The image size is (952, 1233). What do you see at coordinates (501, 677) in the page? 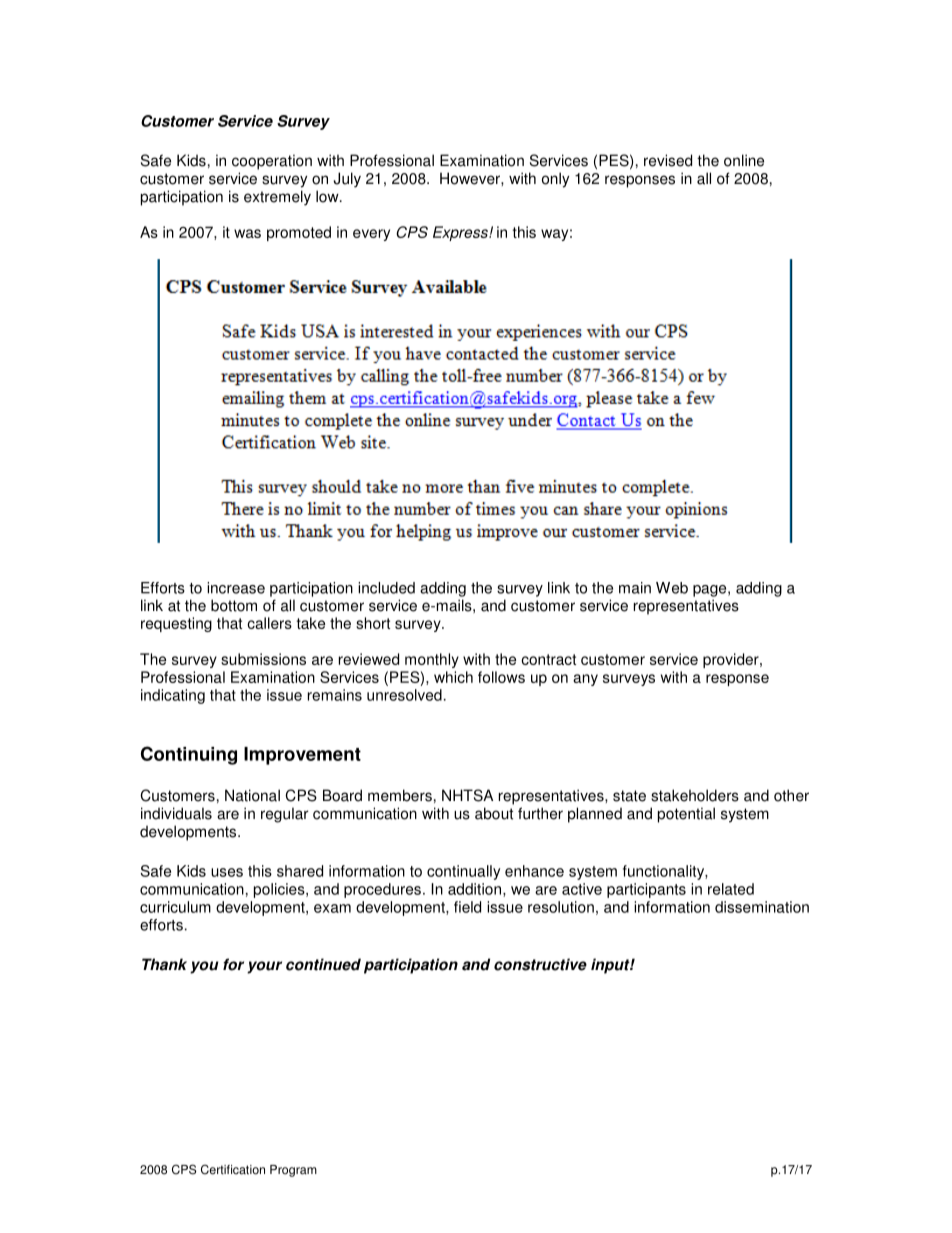
I see `follows` at bounding box center [501, 677].
